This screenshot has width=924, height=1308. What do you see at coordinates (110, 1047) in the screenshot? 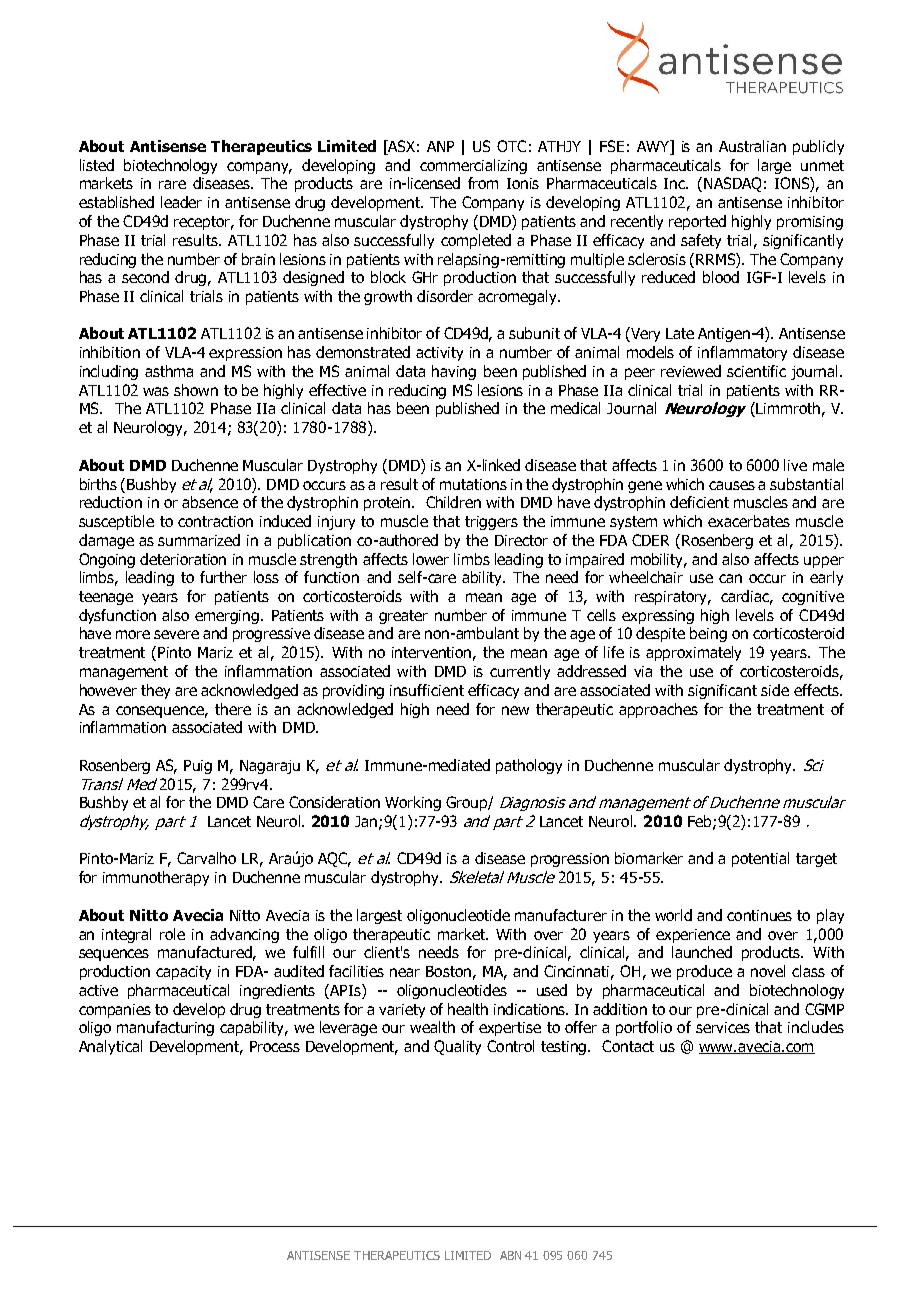
I see `Analytical` at bounding box center [110, 1047].
